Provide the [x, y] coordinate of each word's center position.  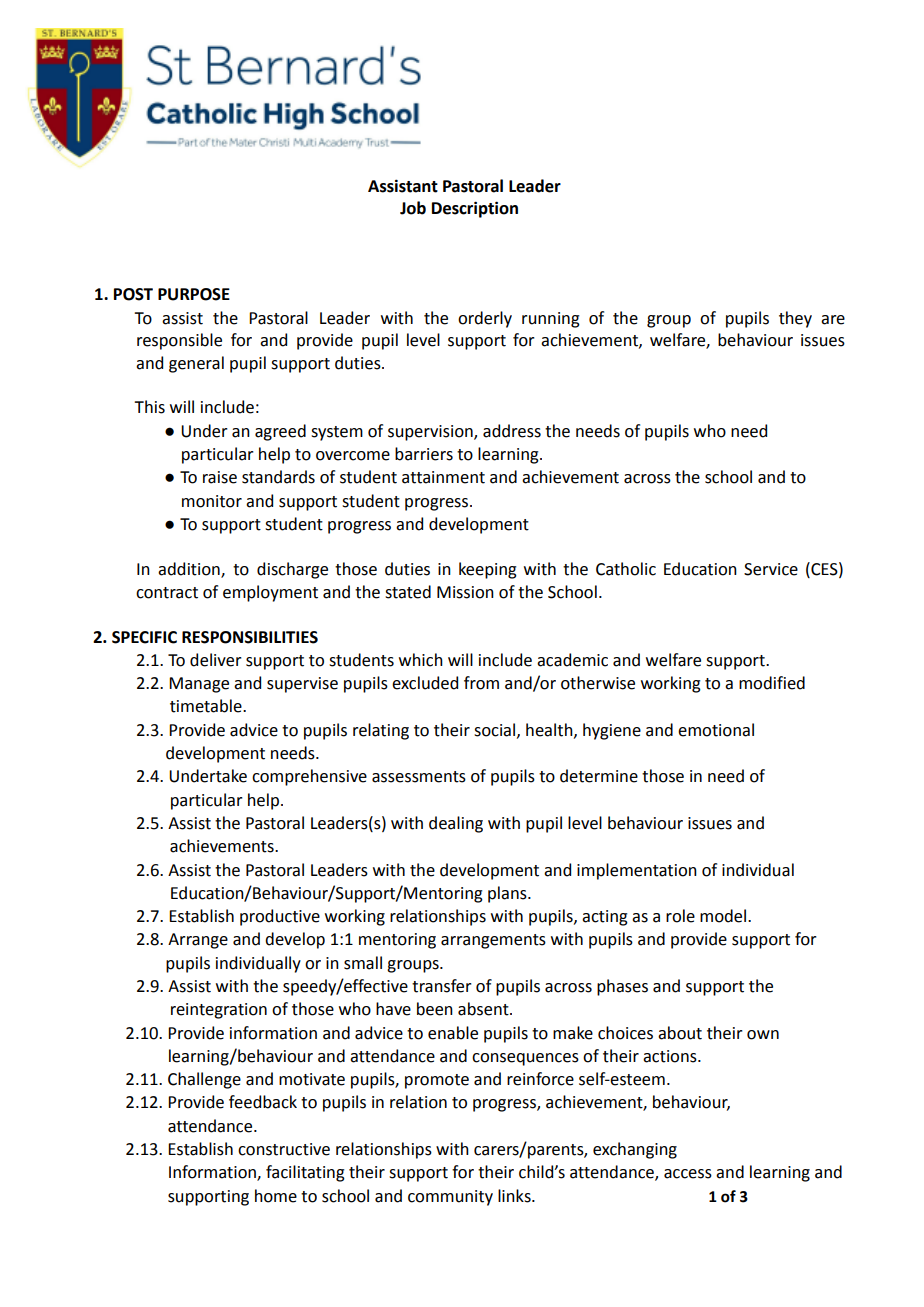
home [276, 1196]
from [481, 683]
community [450, 1198]
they [795, 319]
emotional [716, 730]
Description [475, 209]
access [688, 1174]
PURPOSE [194, 294]
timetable [207, 706]
